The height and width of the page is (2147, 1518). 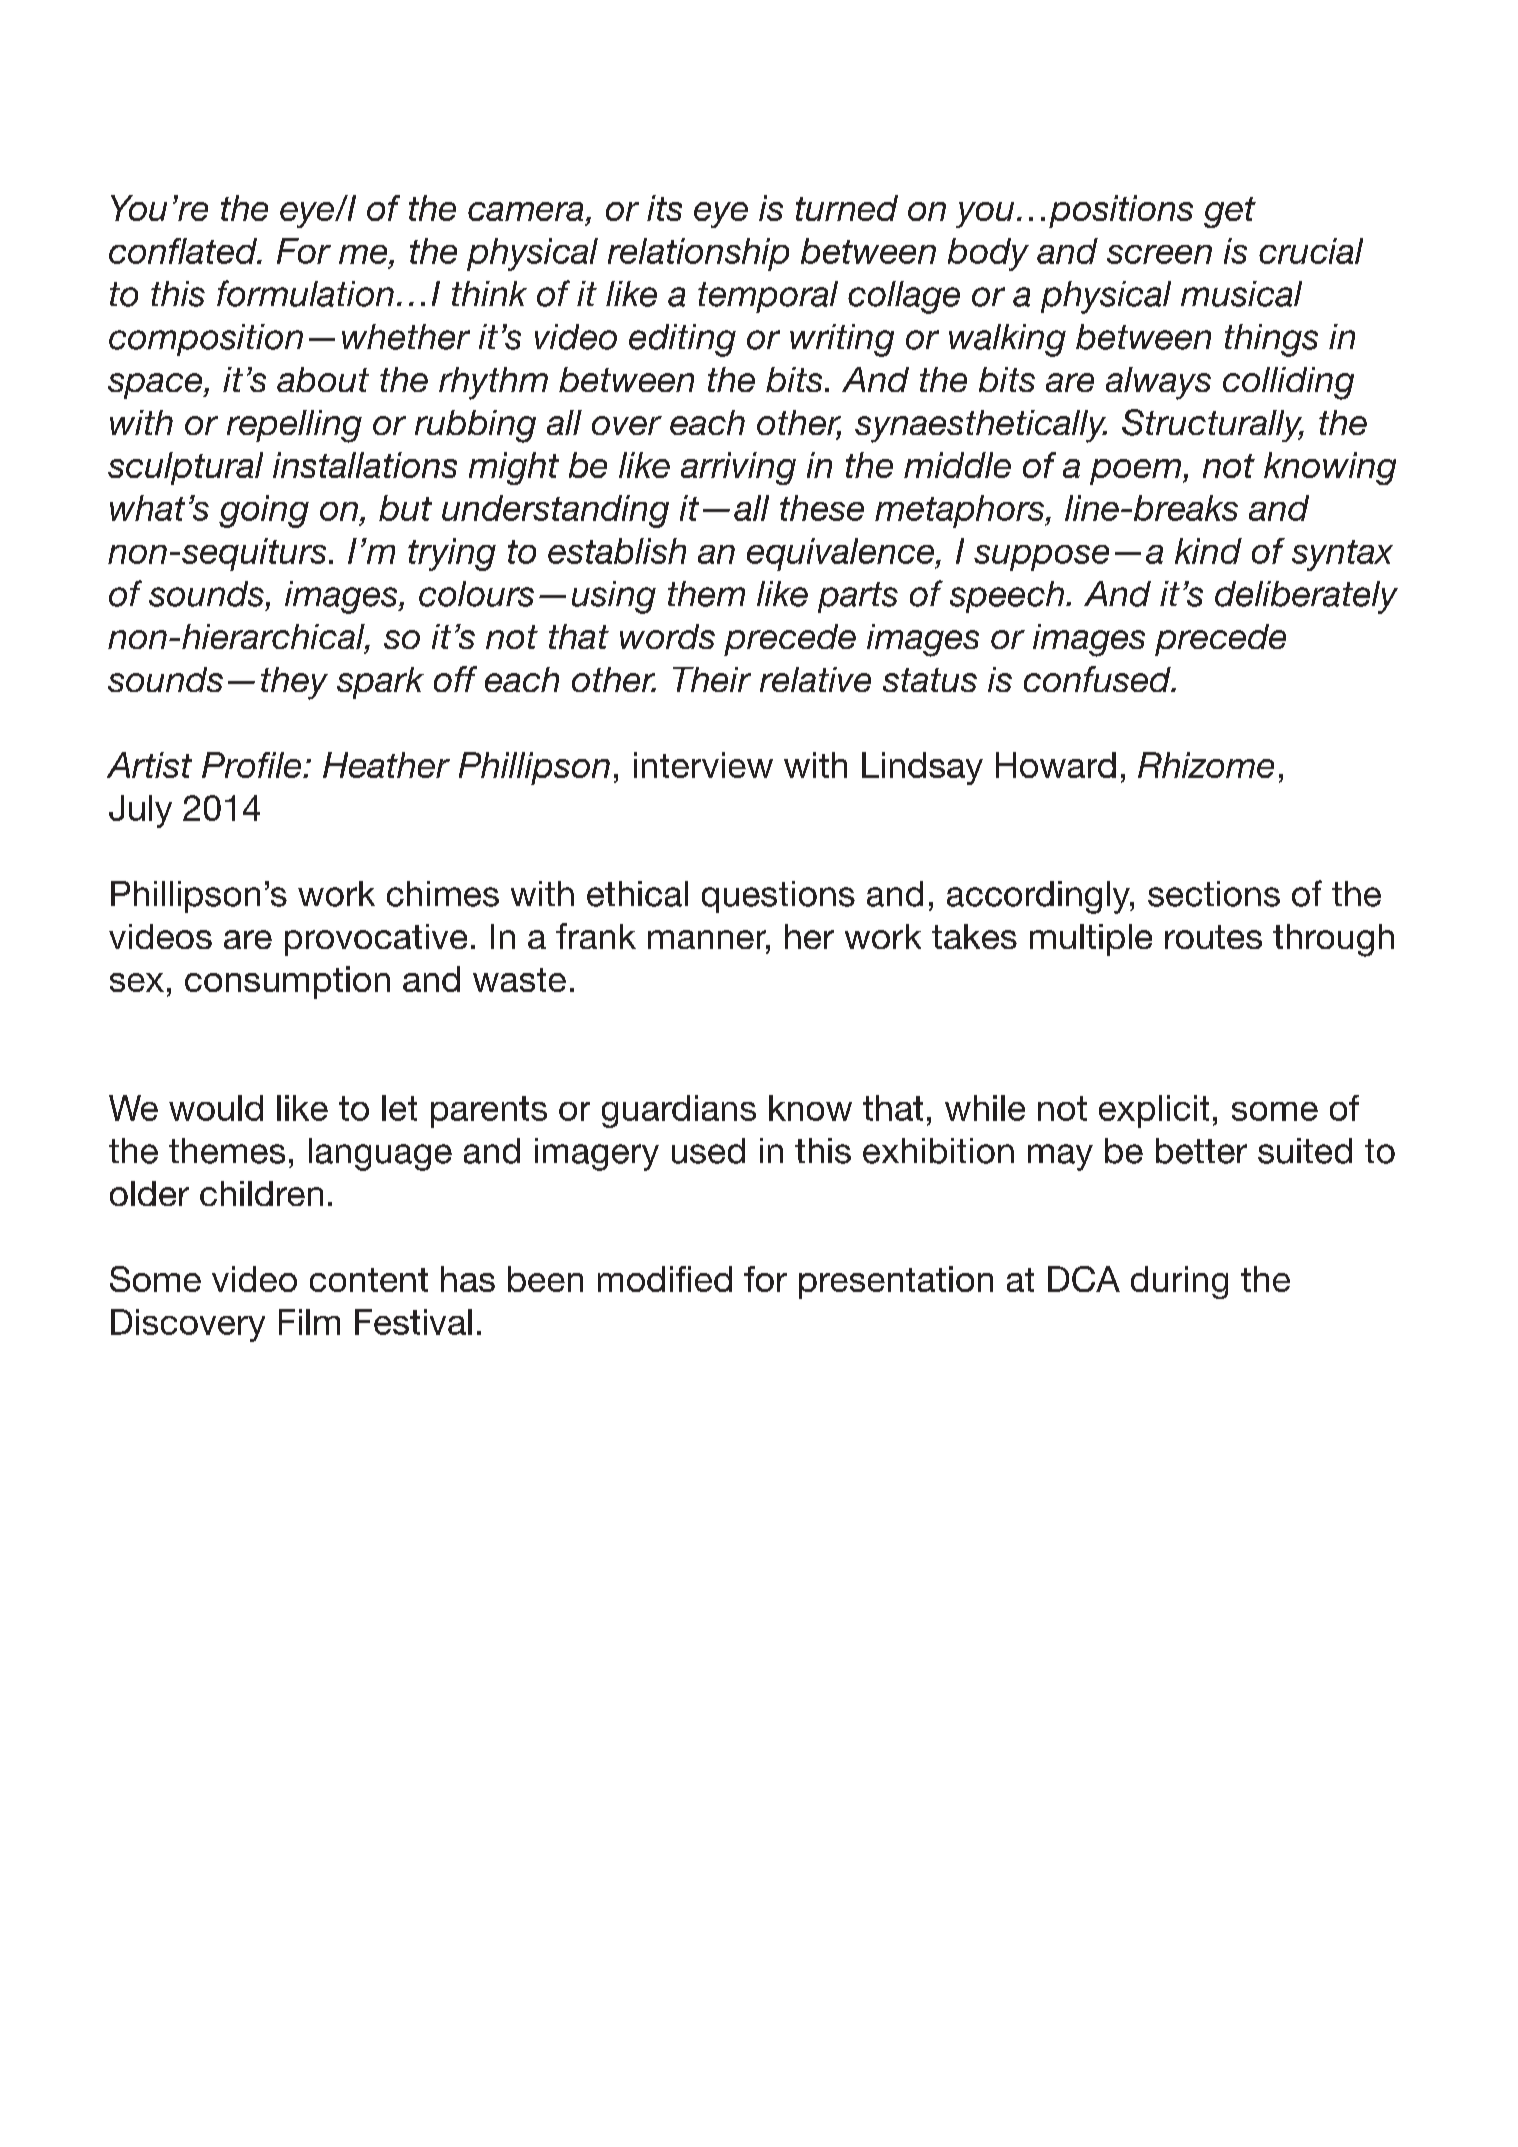 I want to click on relationship, so click(x=698, y=254).
